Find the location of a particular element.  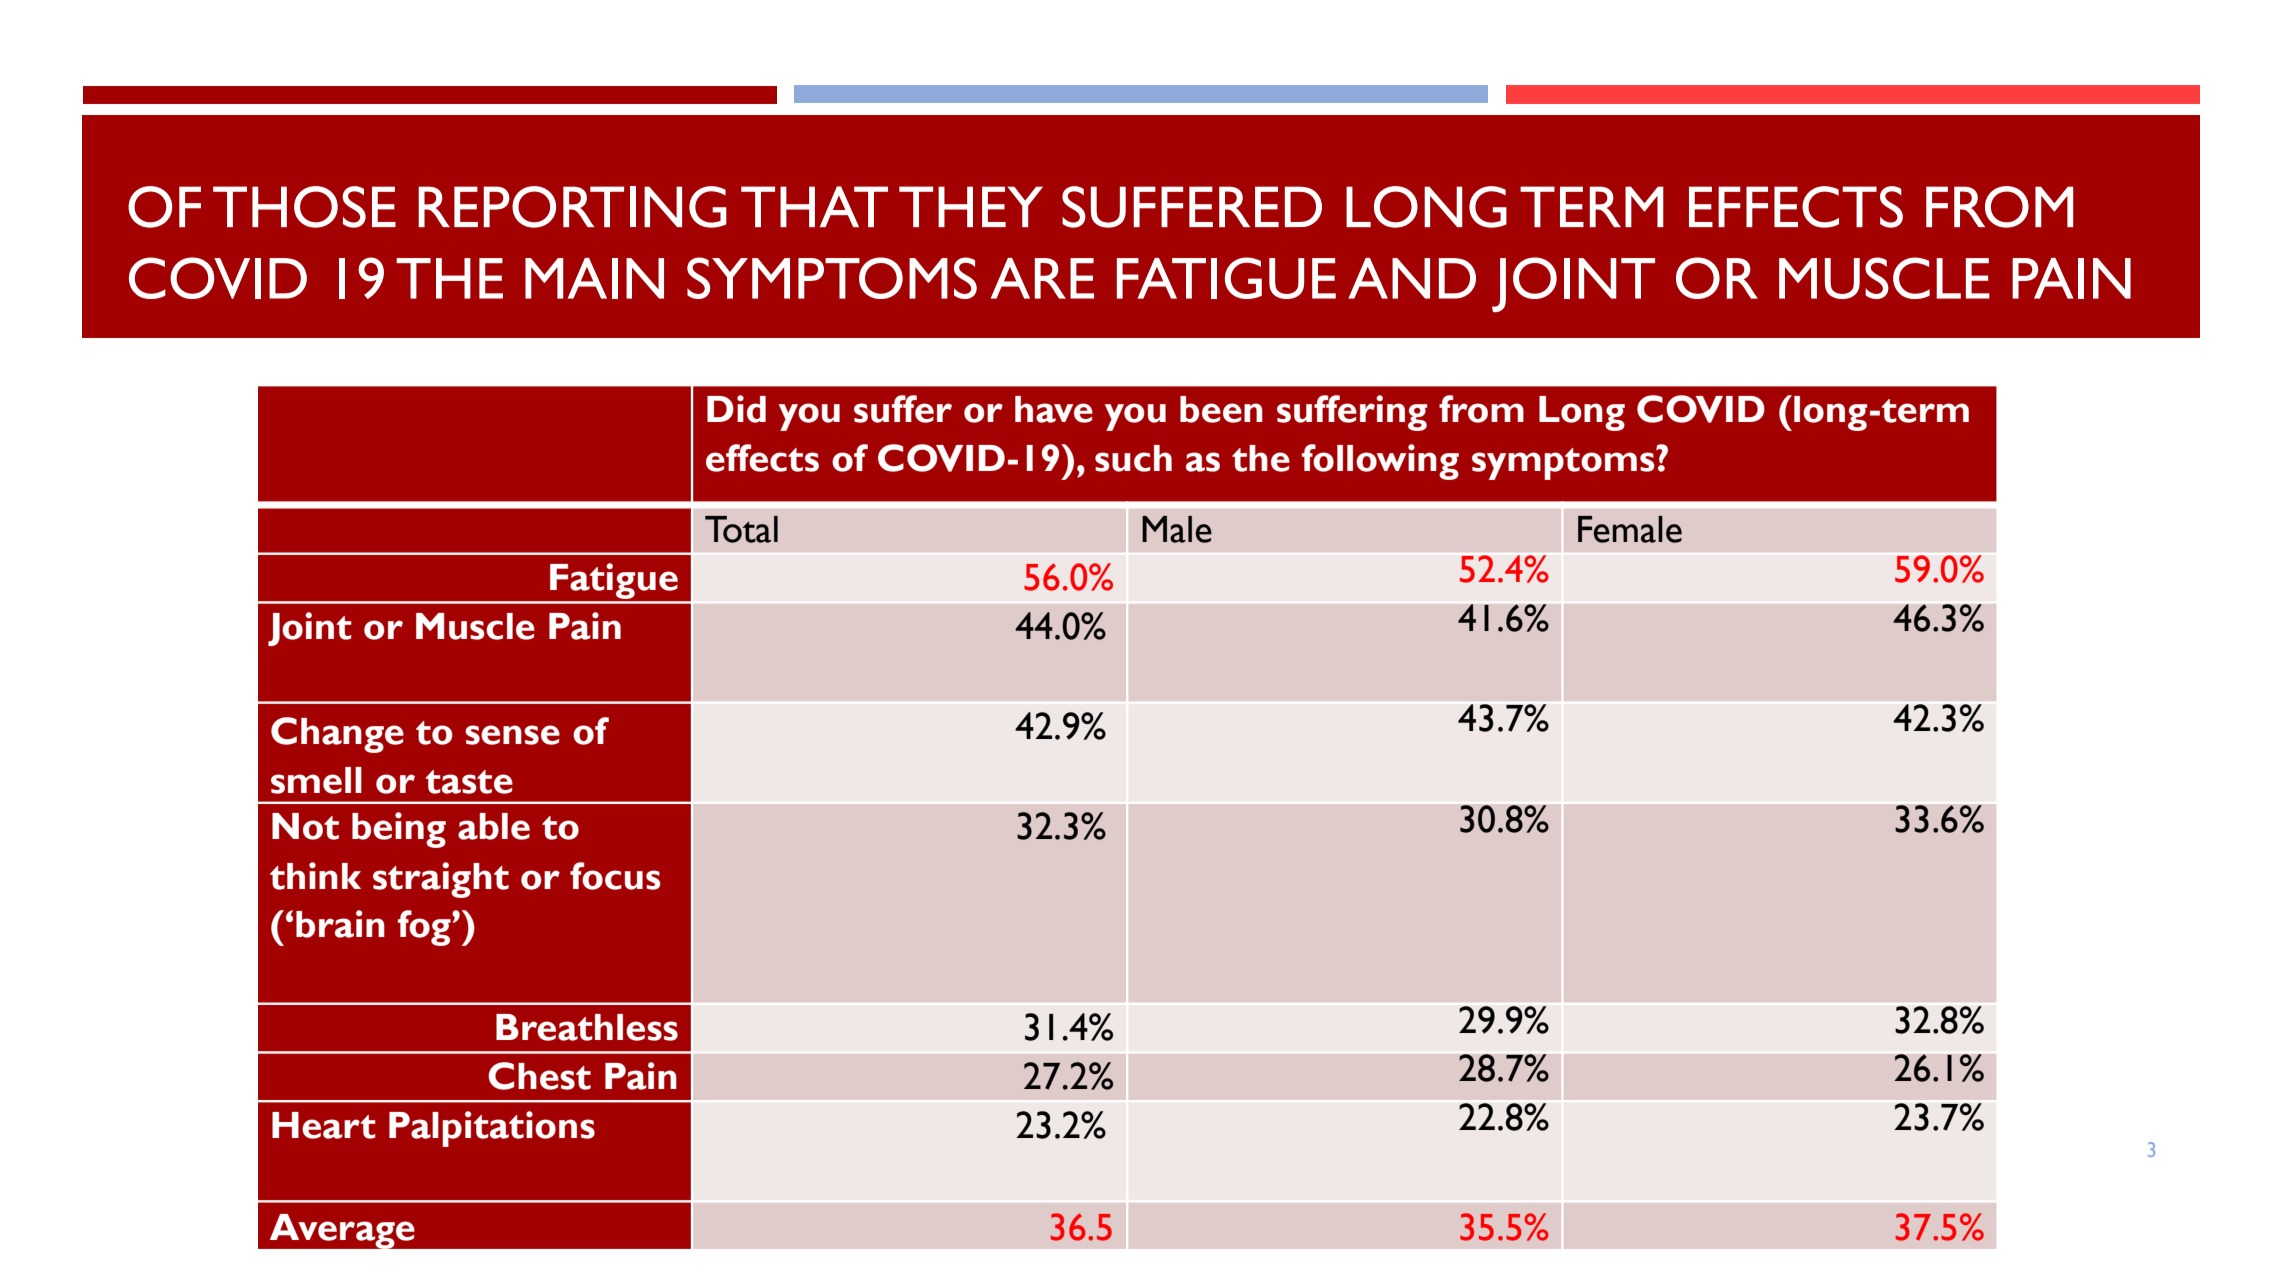

THOSE is located at coordinates (304, 207).
